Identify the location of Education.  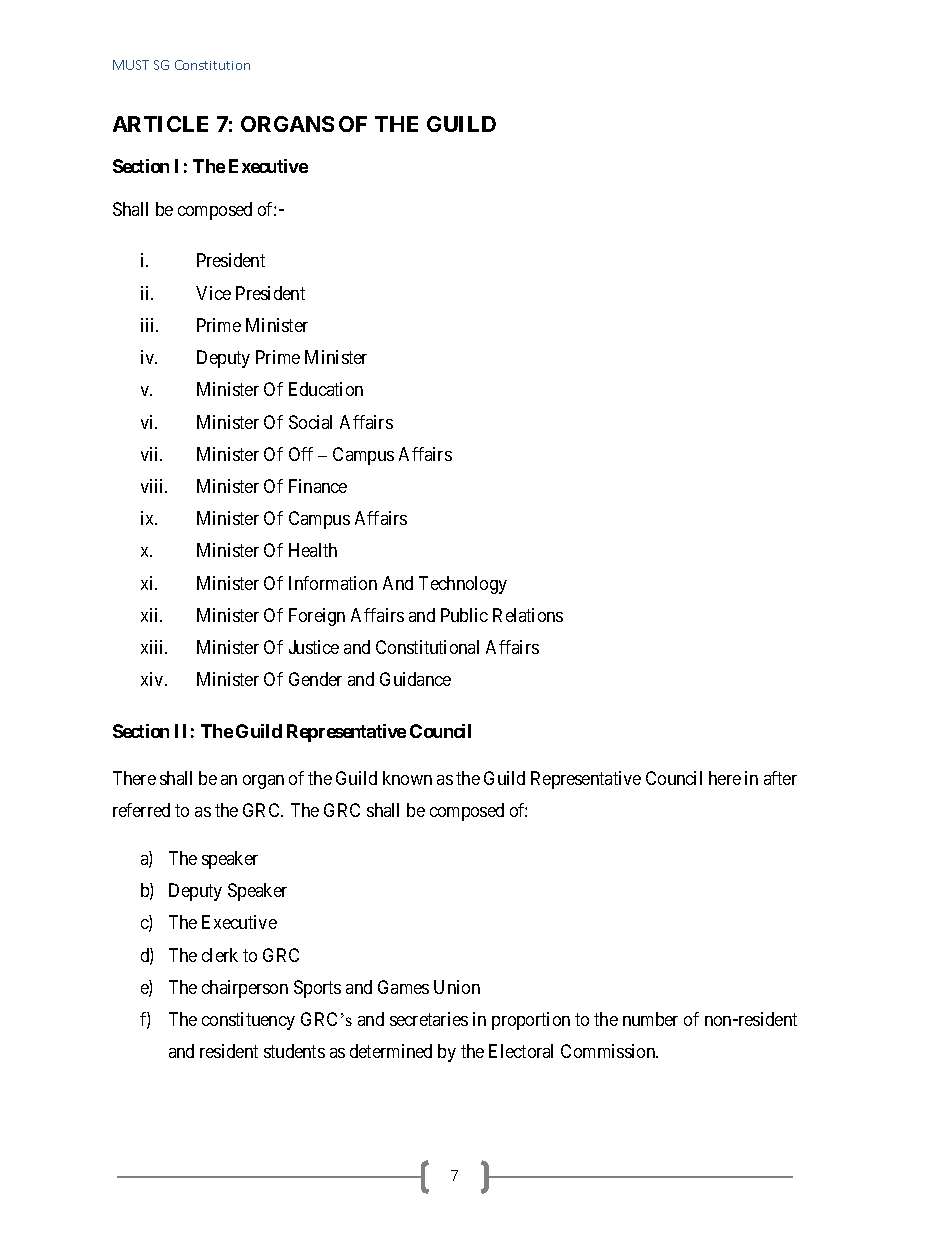
(326, 389).
